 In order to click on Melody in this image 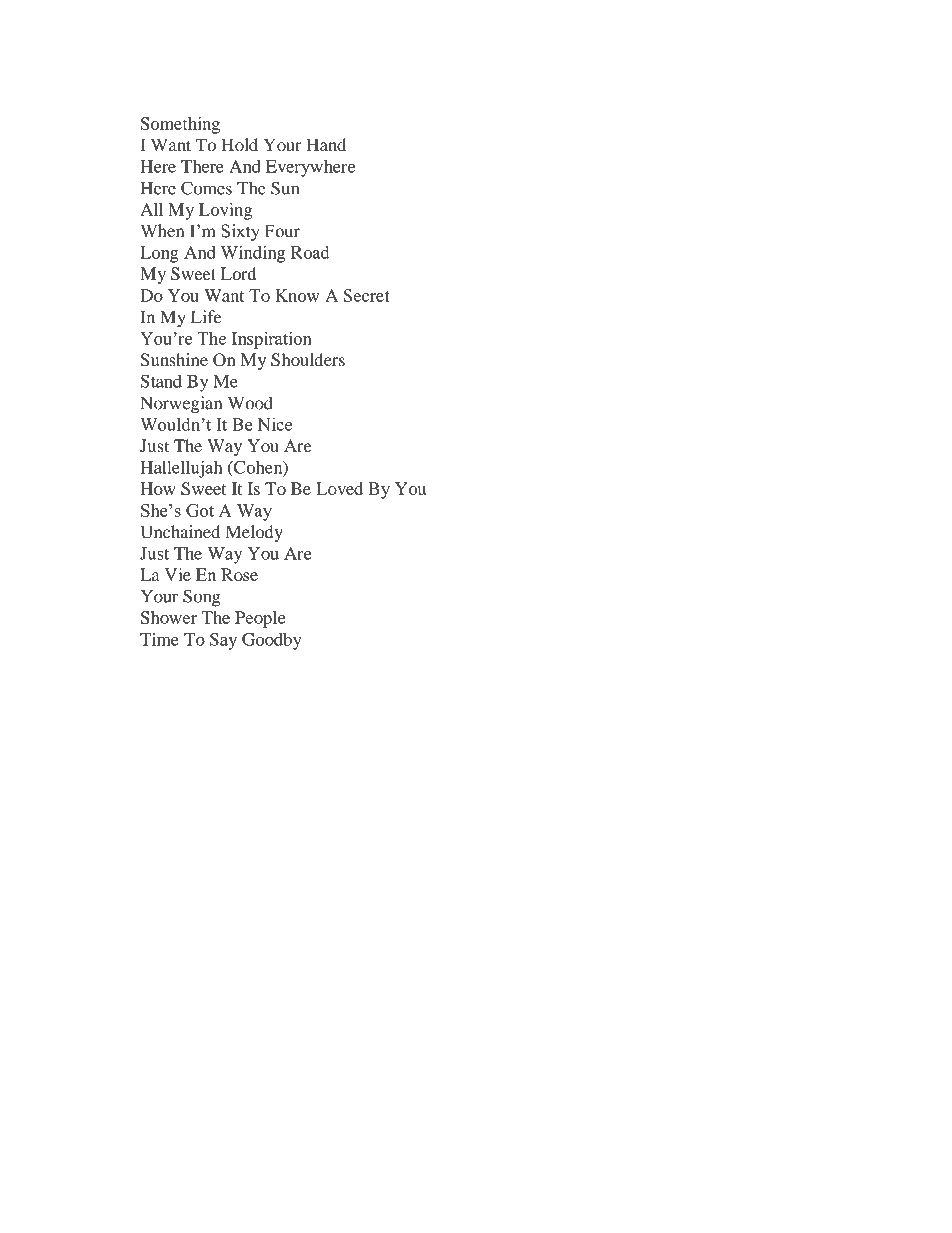, I will do `click(254, 533)`.
